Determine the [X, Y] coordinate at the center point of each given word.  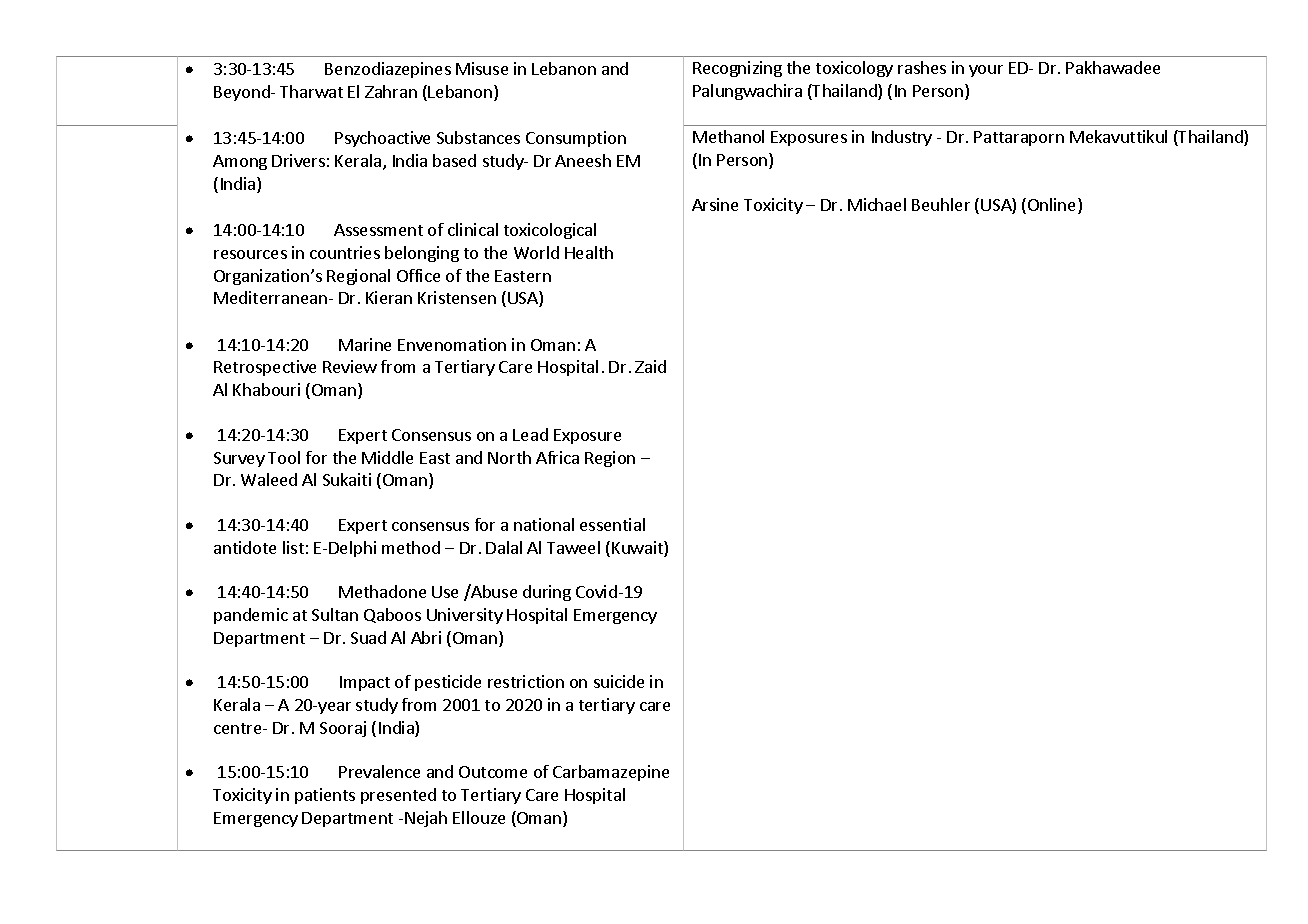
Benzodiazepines [388, 70]
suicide [619, 681]
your [986, 71]
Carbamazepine [611, 773]
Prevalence [379, 771]
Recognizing [737, 69]
